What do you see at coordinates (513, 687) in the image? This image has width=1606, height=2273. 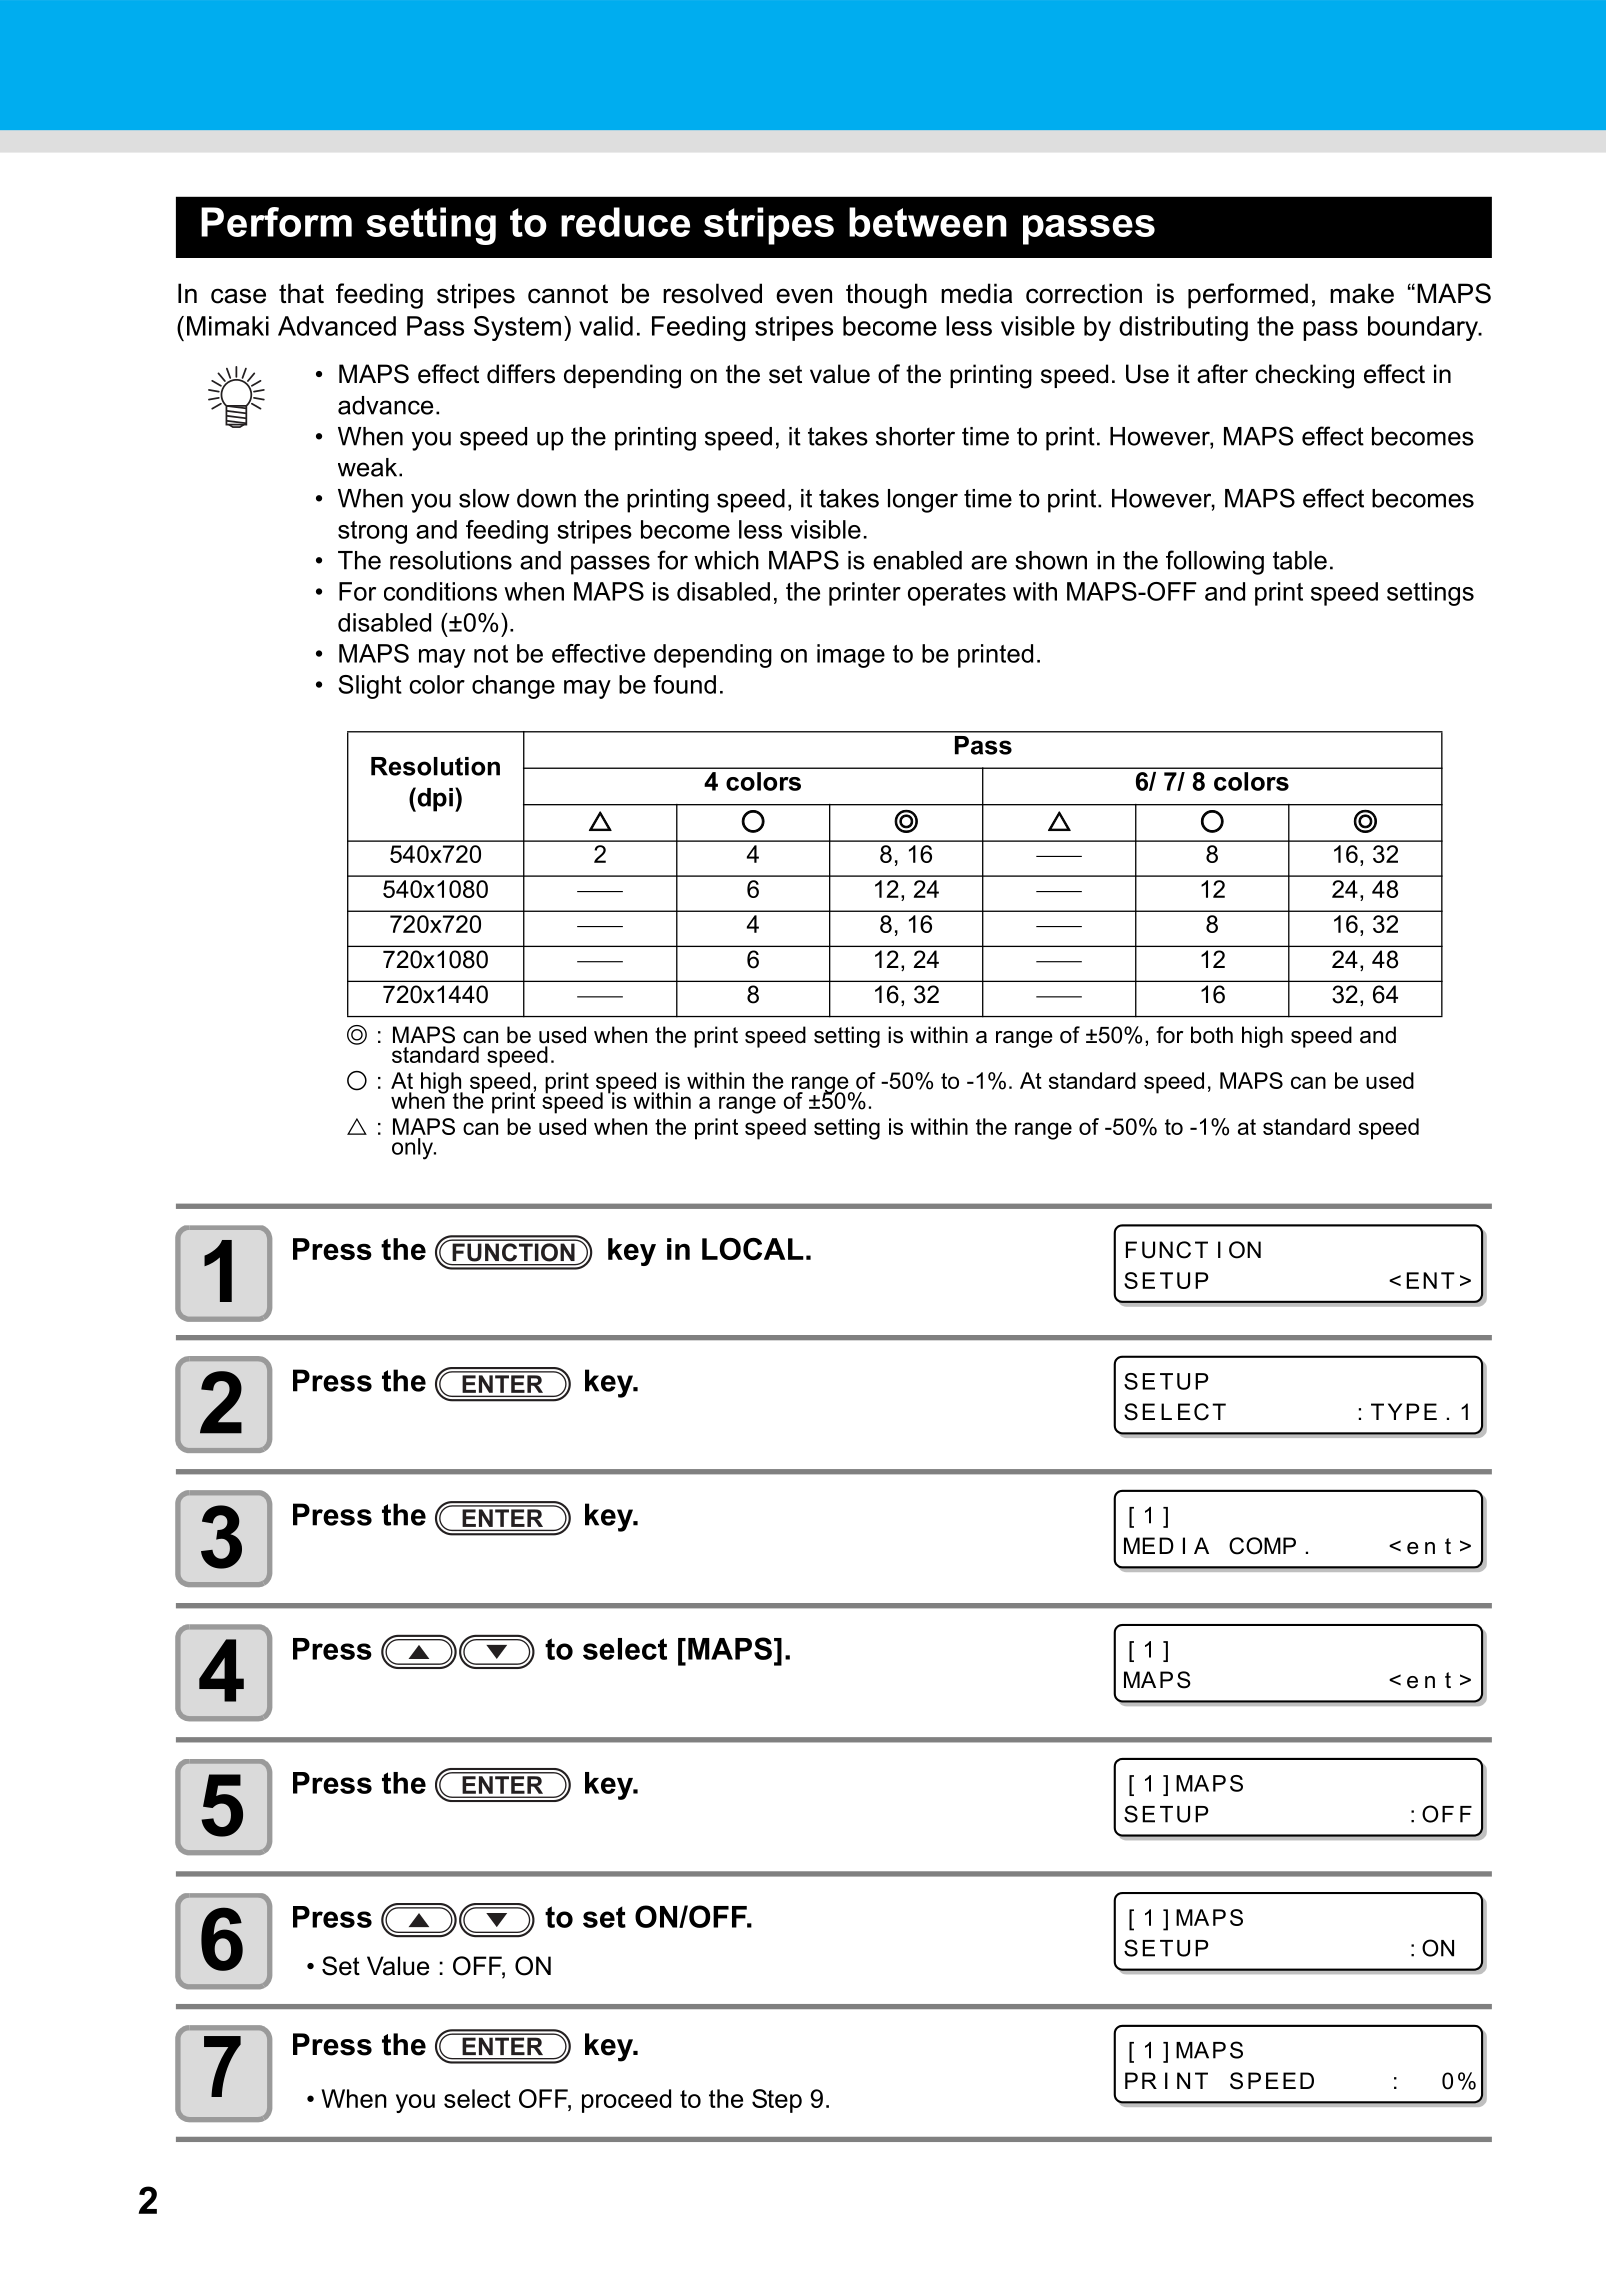 I see `change` at bounding box center [513, 687].
